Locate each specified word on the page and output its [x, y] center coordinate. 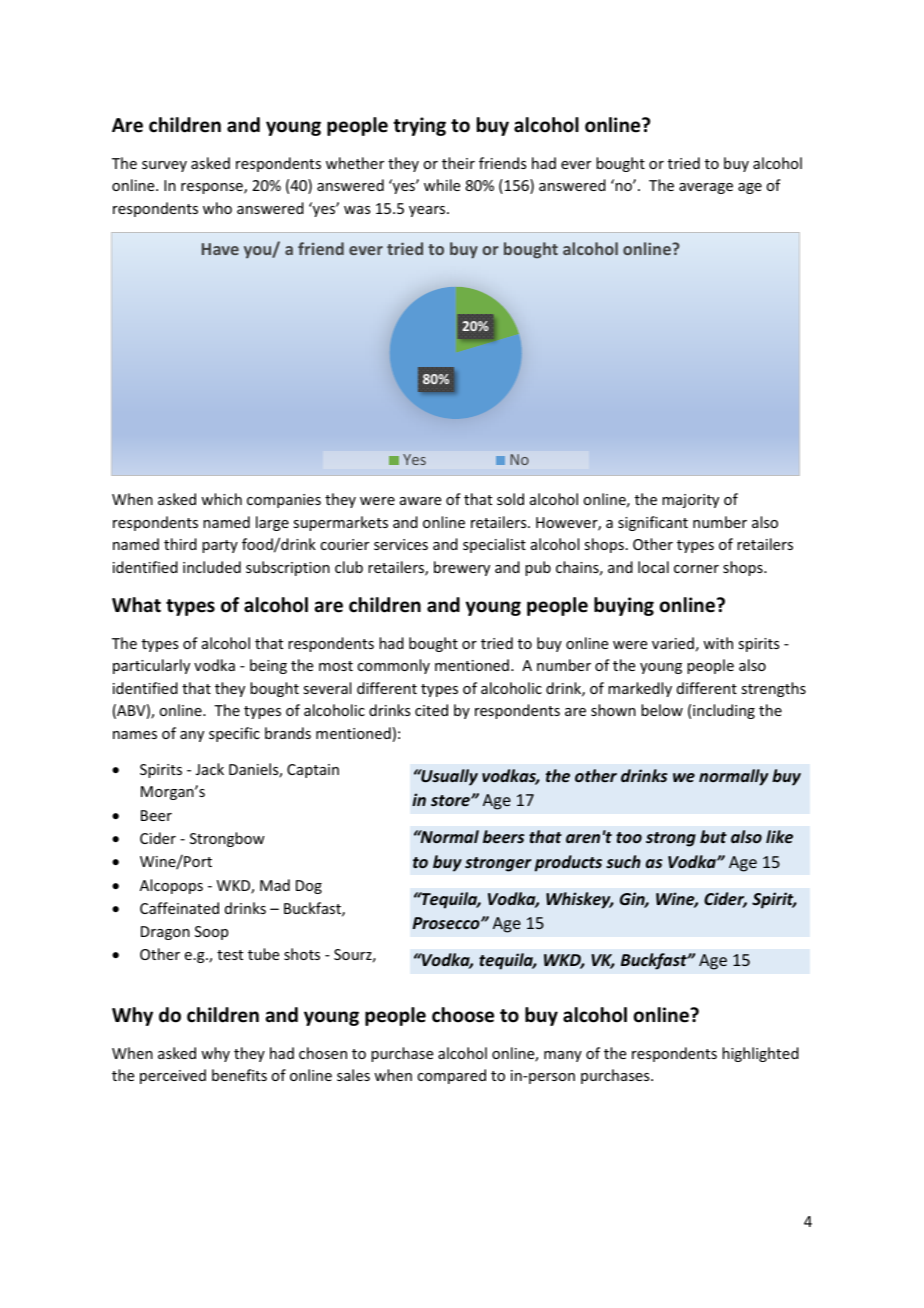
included [212, 567]
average [706, 188]
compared [451, 1076]
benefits [239, 1075]
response [213, 188]
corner [696, 569]
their [458, 163]
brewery [462, 568]
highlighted [760, 1054]
